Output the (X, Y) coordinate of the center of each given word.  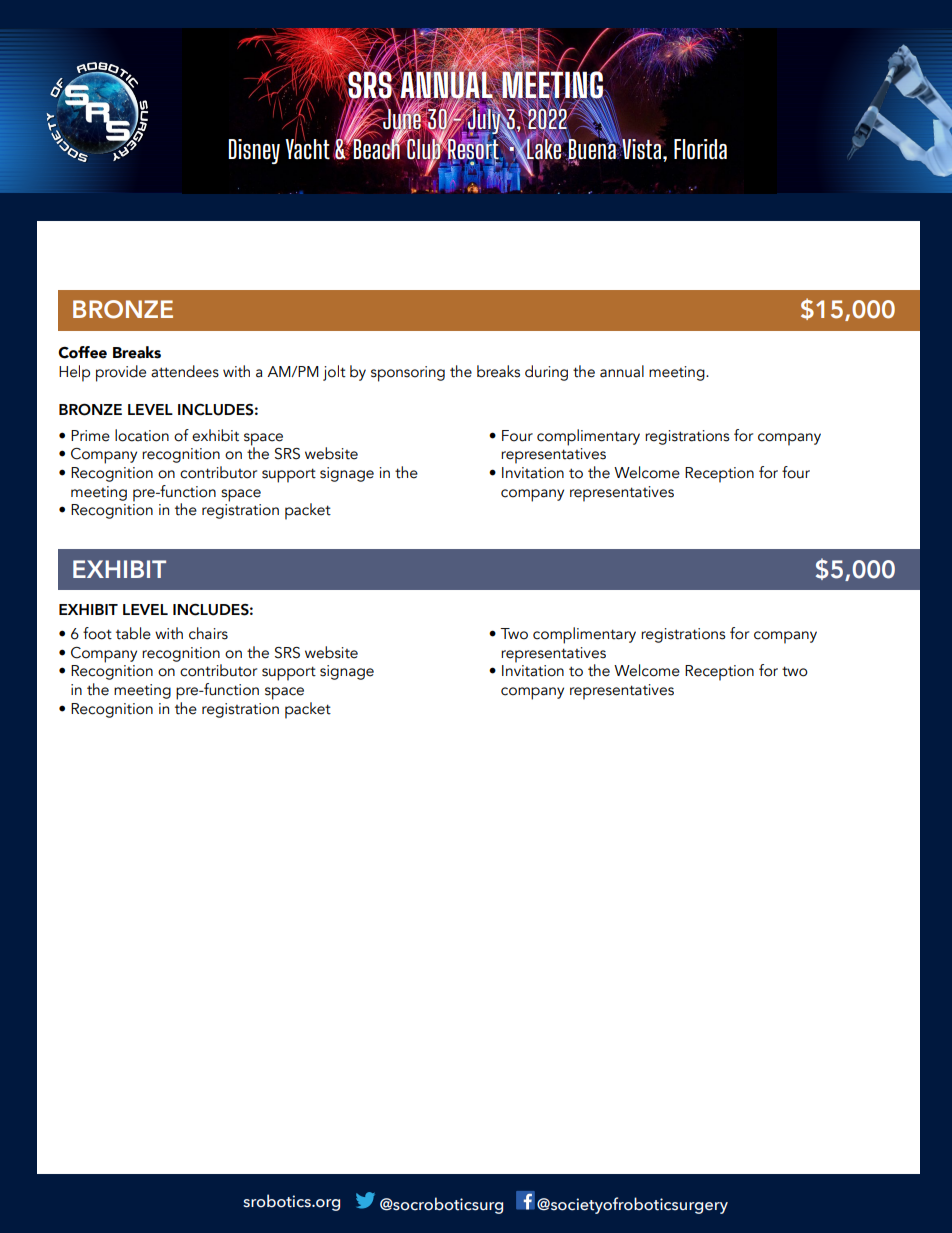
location (142, 435)
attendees (185, 371)
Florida (700, 149)
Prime (90, 436)
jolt (334, 373)
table (133, 633)
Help (74, 373)
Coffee (82, 352)
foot (97, 633)
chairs (208, 633)
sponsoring (408, 374)
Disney (254, 151)
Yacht (307, 148)
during (546, 373)
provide (121, 373)
